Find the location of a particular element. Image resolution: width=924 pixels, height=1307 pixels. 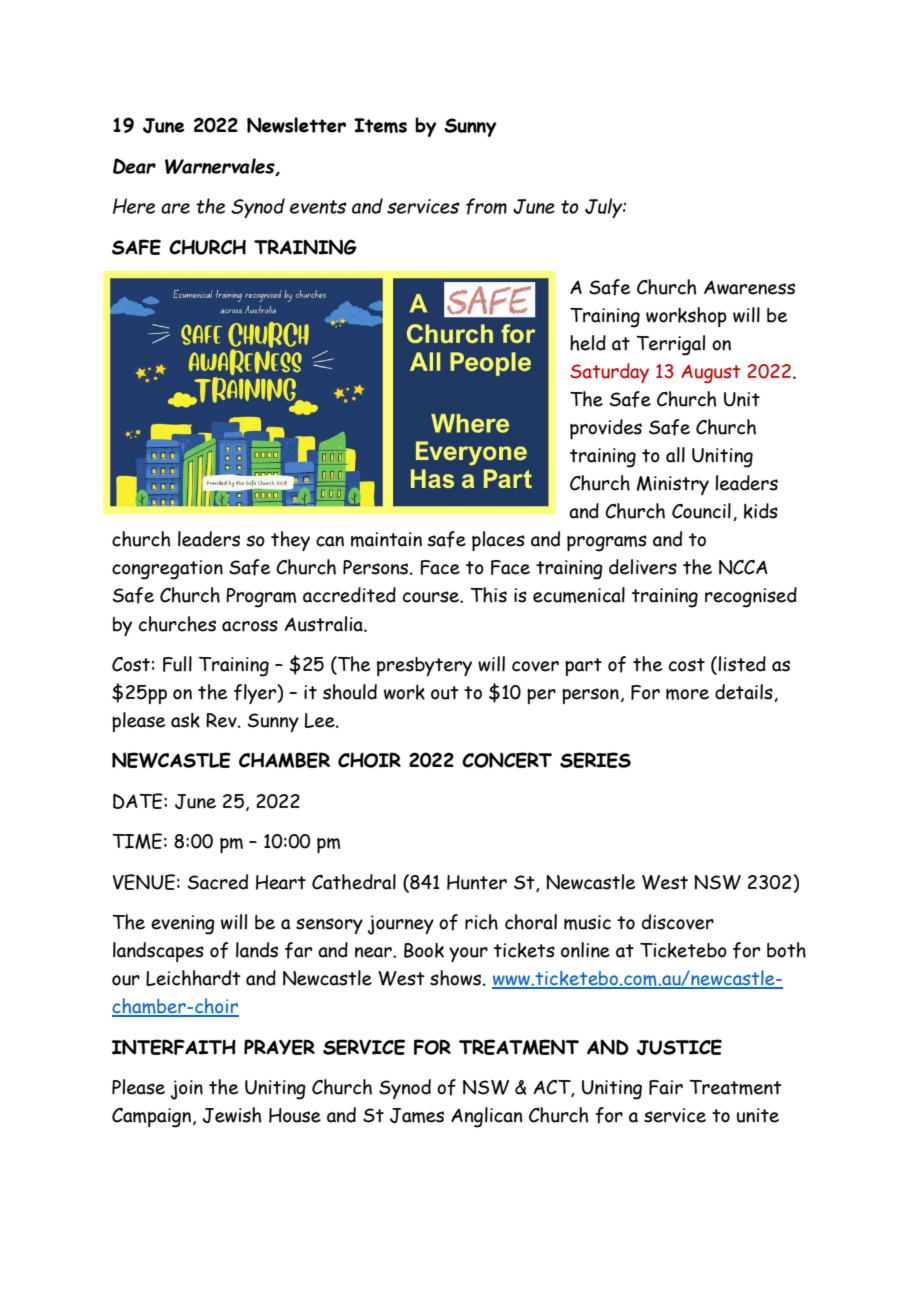

This is located at coordinates (488, 595).
